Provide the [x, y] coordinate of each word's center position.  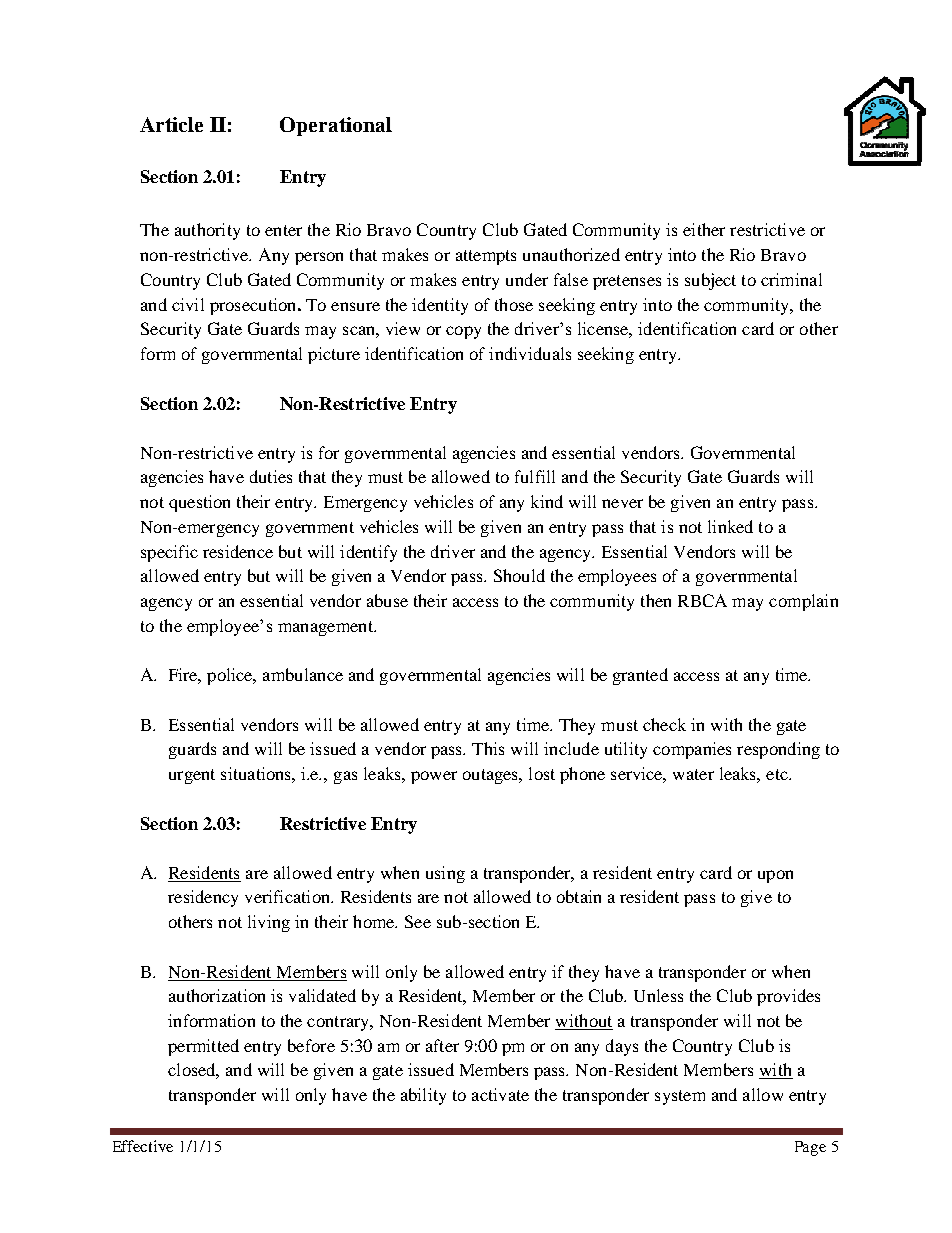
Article [171, 124]
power [434, 777]
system [680, 1097]
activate [500, 1094]
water [693, 774]
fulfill [535, 476]
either [704, 229]
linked [730, 526]
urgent [192, 776]
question [199, 503]
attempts [486, 257]
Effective [143, 1146]
